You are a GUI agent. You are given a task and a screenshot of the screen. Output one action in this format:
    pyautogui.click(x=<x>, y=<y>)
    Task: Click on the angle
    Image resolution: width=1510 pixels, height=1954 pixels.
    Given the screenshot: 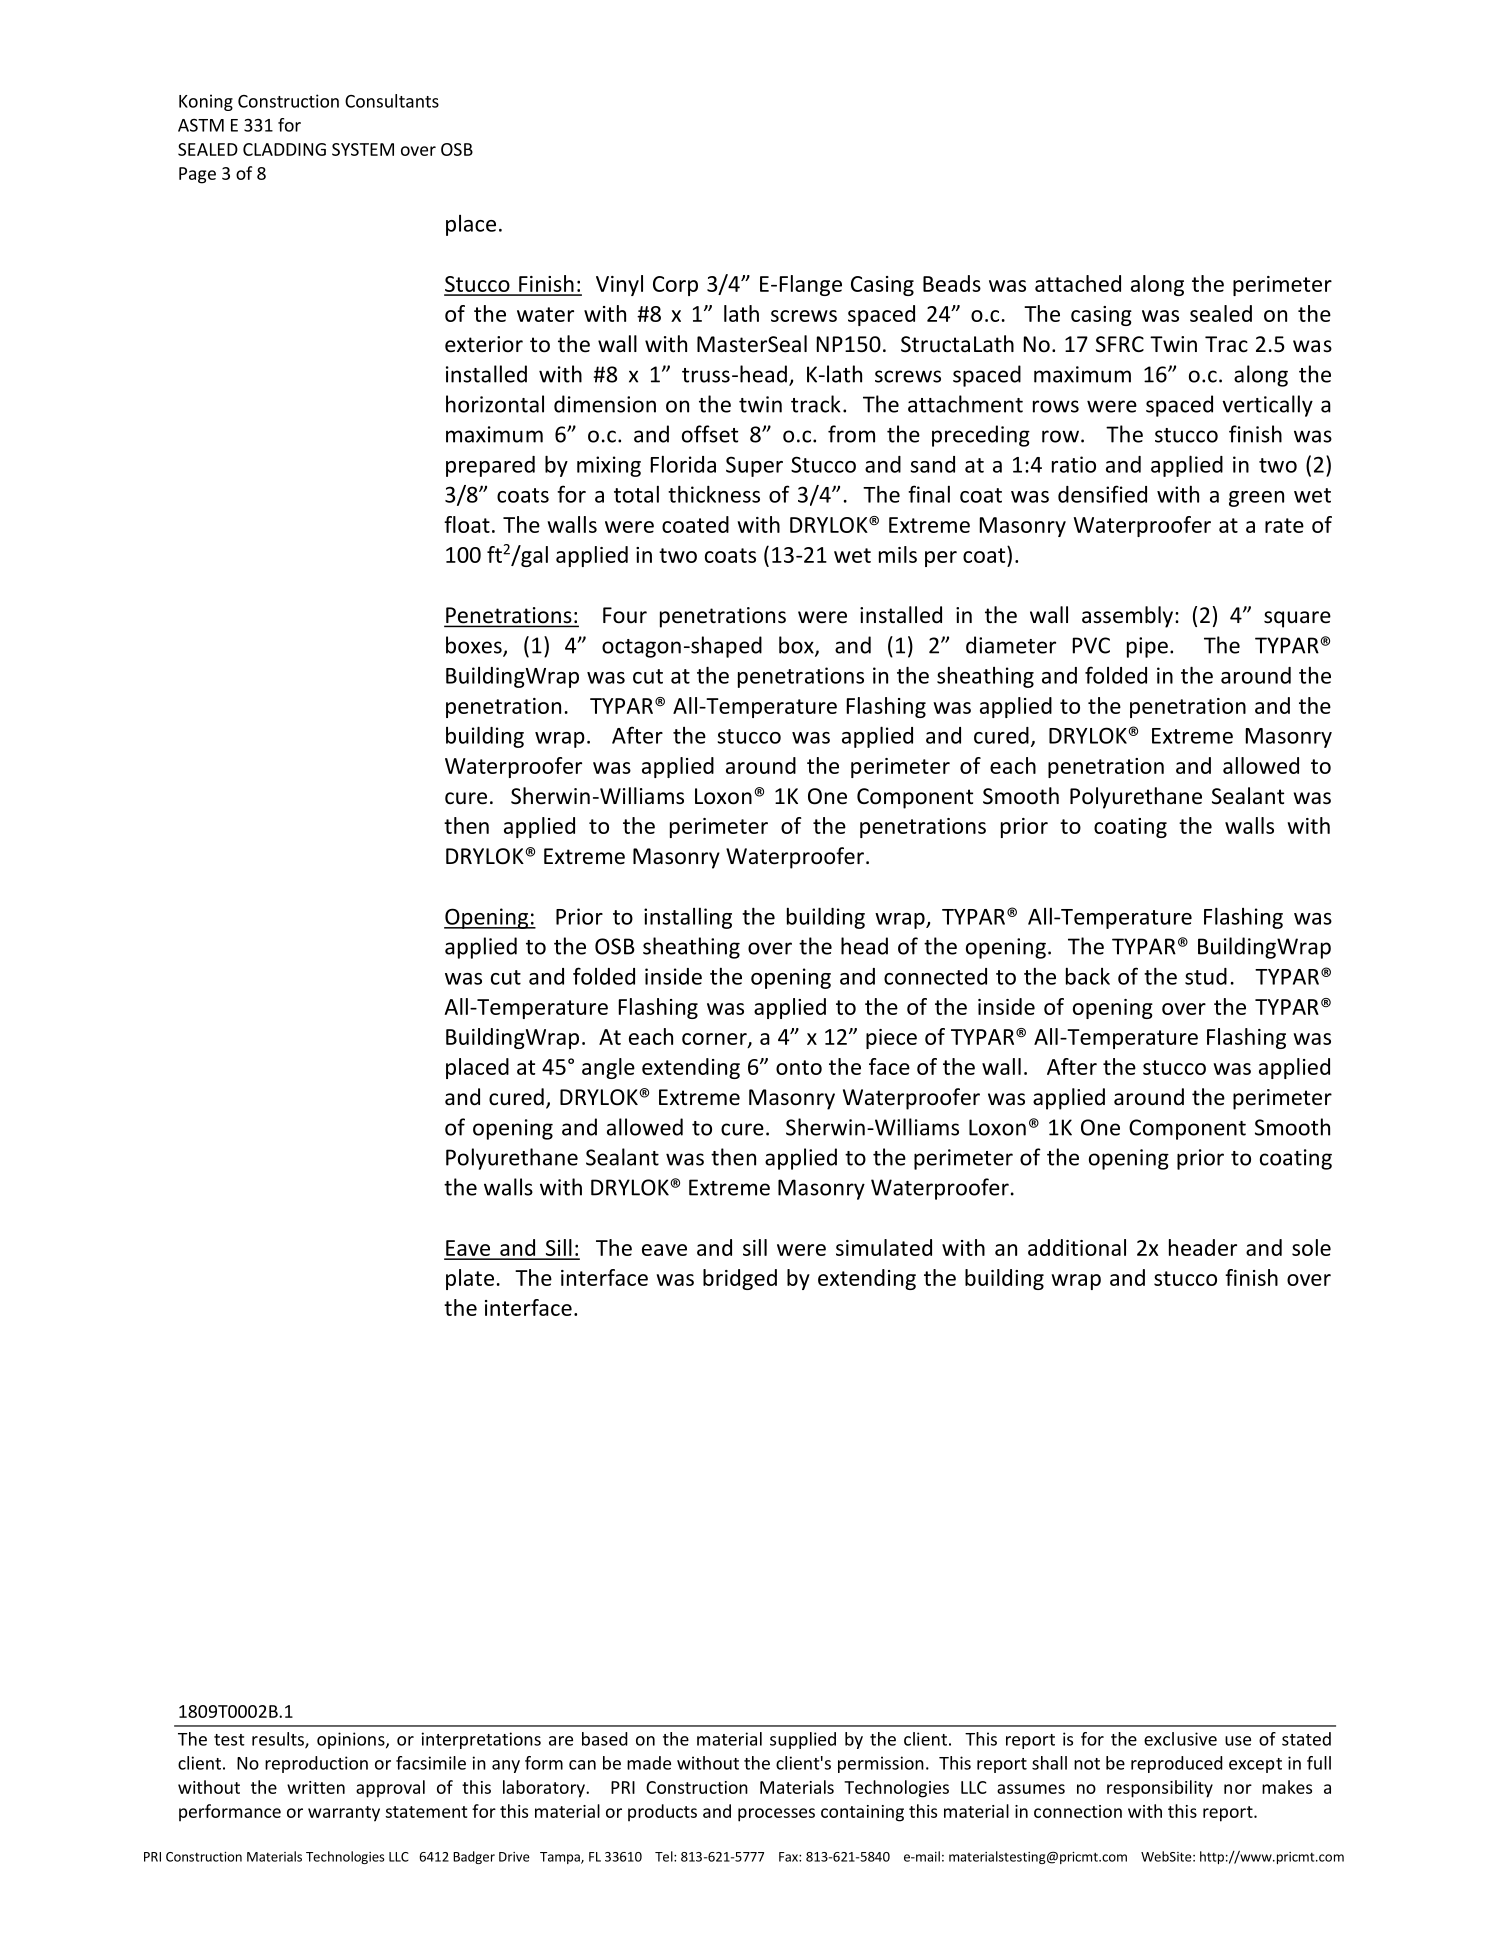 What is the action you would take?
    pyautogui.click(x=608, y=1068)
